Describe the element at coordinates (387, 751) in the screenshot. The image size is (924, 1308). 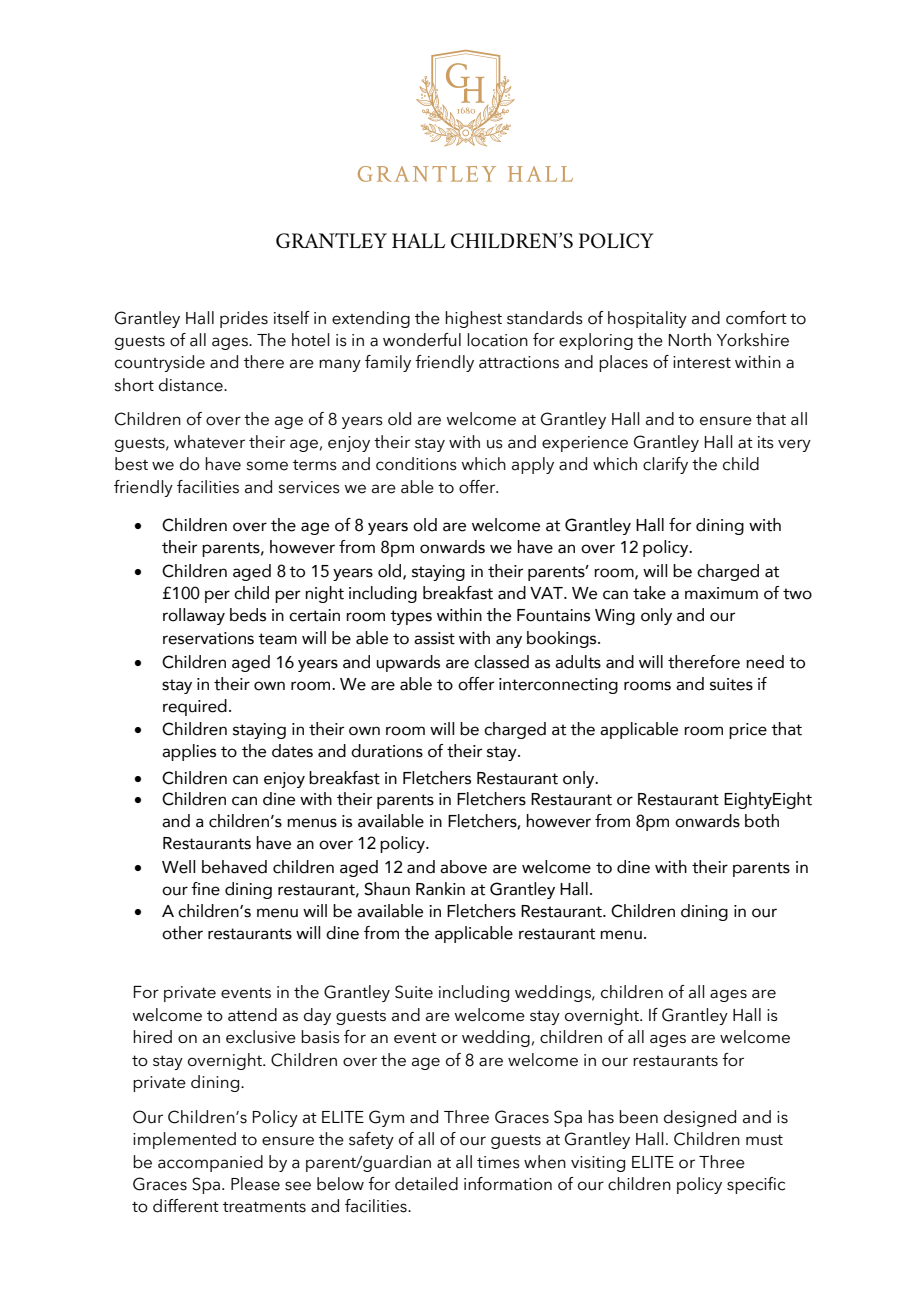
I see `durations` at that location.
